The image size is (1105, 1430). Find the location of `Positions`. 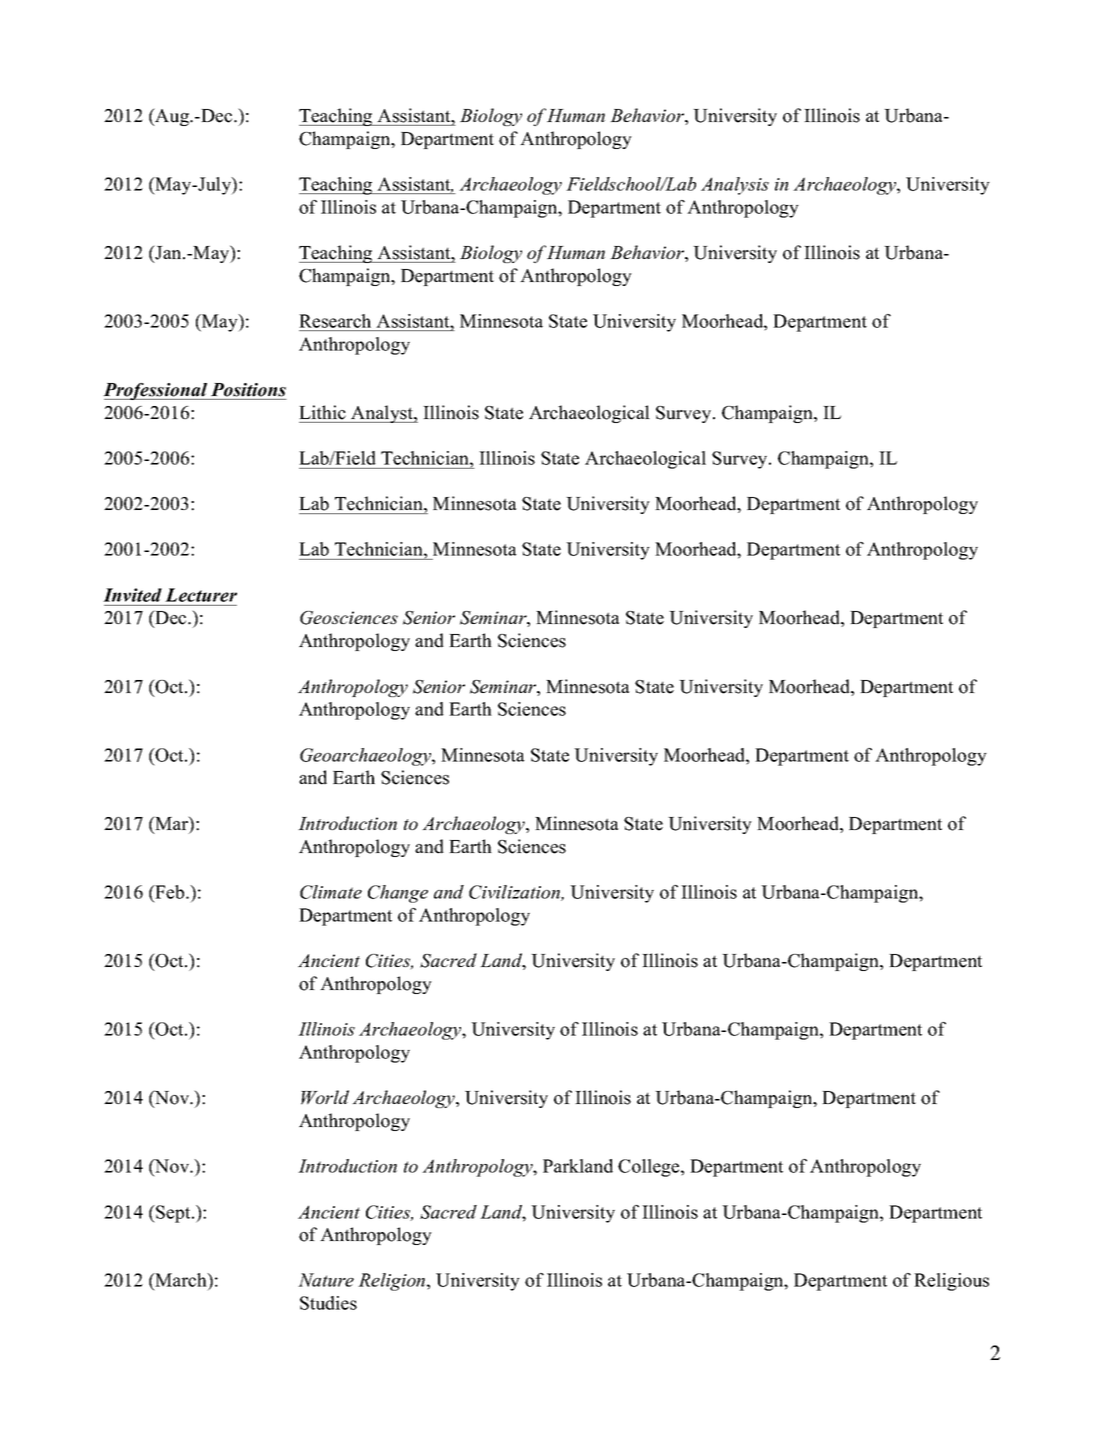

Positions is located at coordinates (248, 390).
